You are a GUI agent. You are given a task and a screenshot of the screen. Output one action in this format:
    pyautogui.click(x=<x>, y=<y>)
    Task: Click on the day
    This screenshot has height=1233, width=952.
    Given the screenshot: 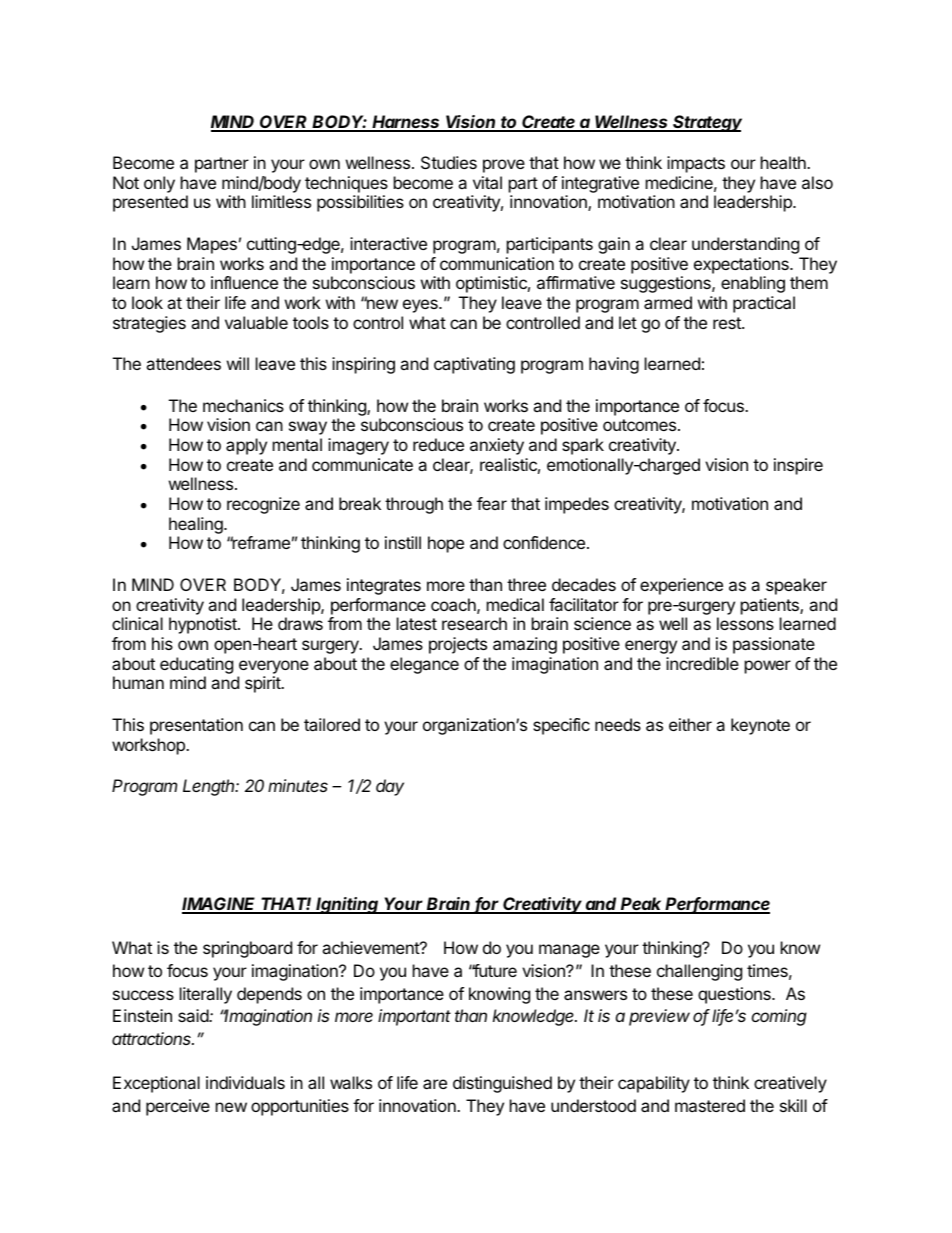 What is the action you would take?
    pyautogui.click(x=390, y=787)
